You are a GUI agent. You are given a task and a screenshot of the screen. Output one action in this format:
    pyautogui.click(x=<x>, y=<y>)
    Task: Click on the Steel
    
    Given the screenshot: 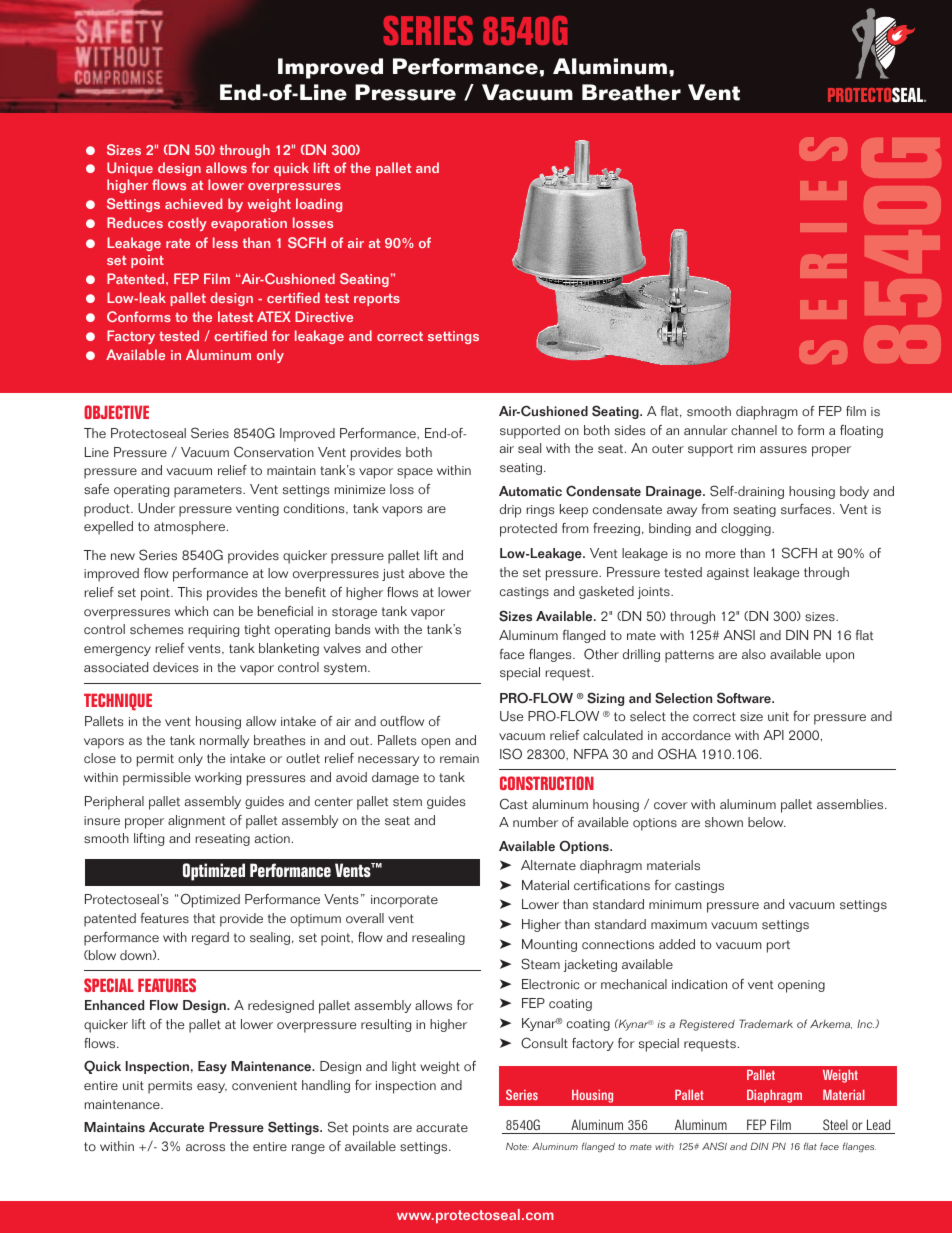 What is the action you would take?
    pyautogui.click(x=835, y=1124)
